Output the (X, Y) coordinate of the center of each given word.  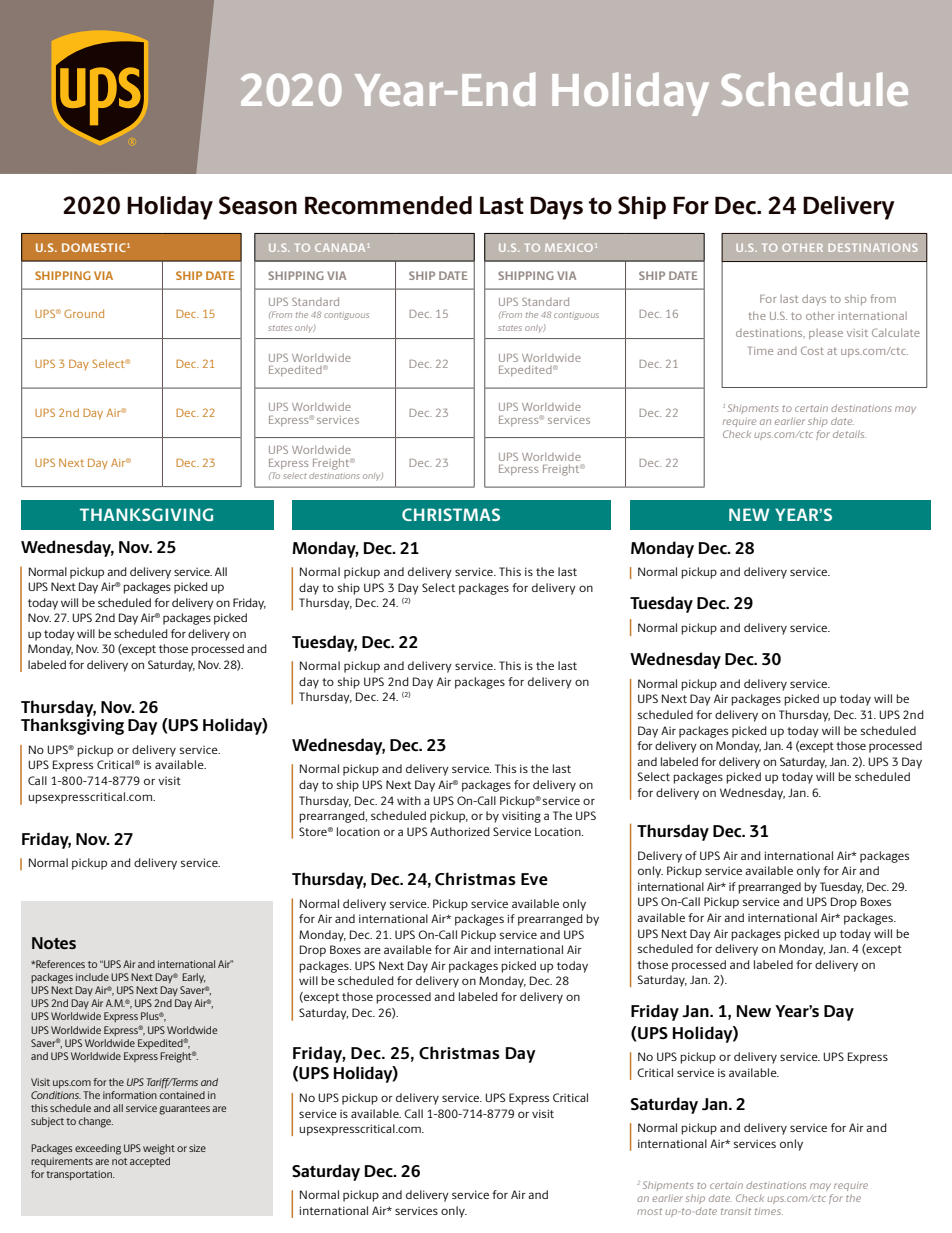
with (409, 800)
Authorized (460, 831)
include (92, 977)
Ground (84, 313)
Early (194, 978)
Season (258, 205)
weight (159, 1149)
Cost (812, 350)
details (849, 434)
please (826, 334)
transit (736, 1211)
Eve (534, 879)
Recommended (388, 205)
